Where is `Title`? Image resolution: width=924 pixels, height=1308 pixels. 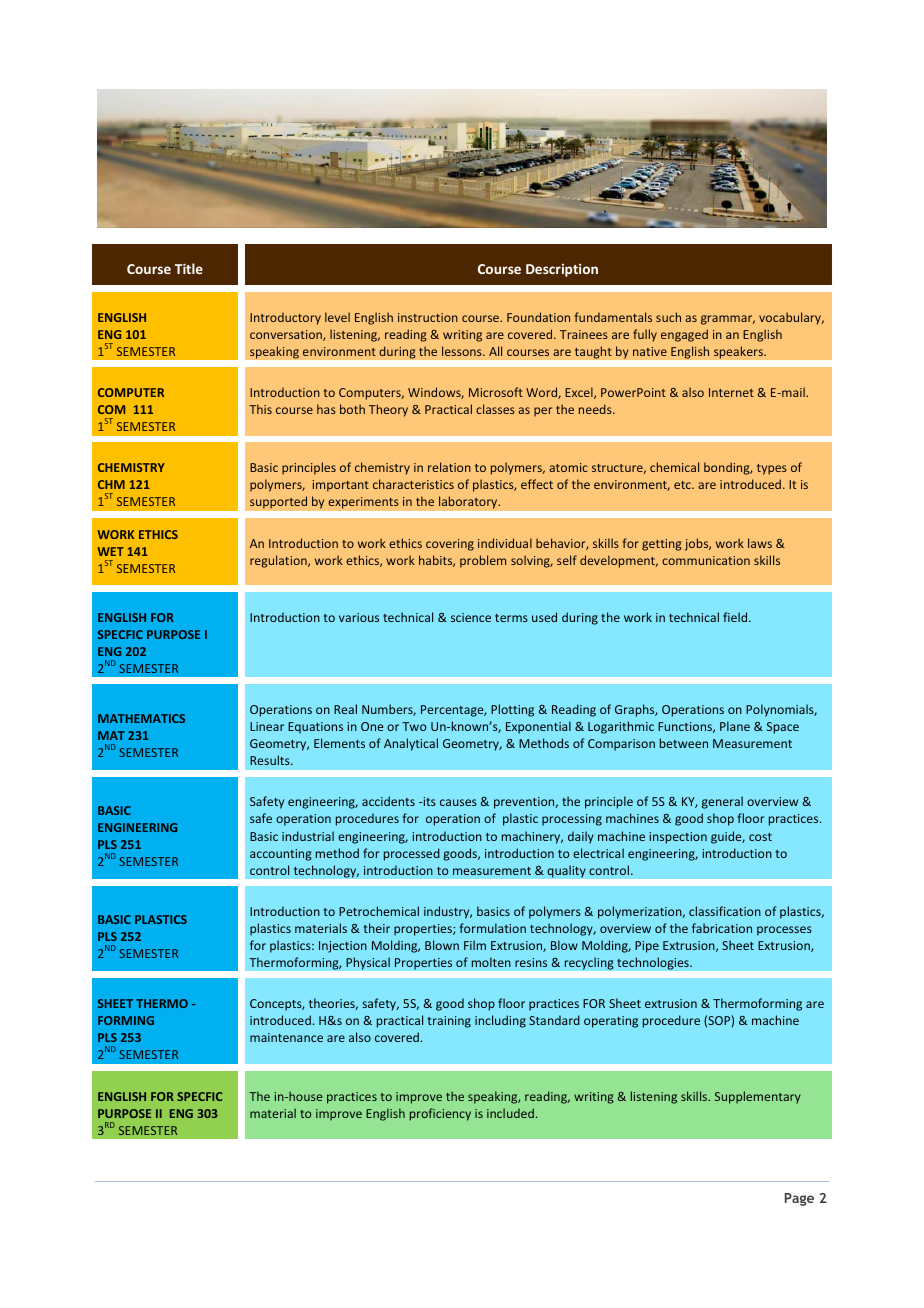 Title is located at coordinates (189, 268).
